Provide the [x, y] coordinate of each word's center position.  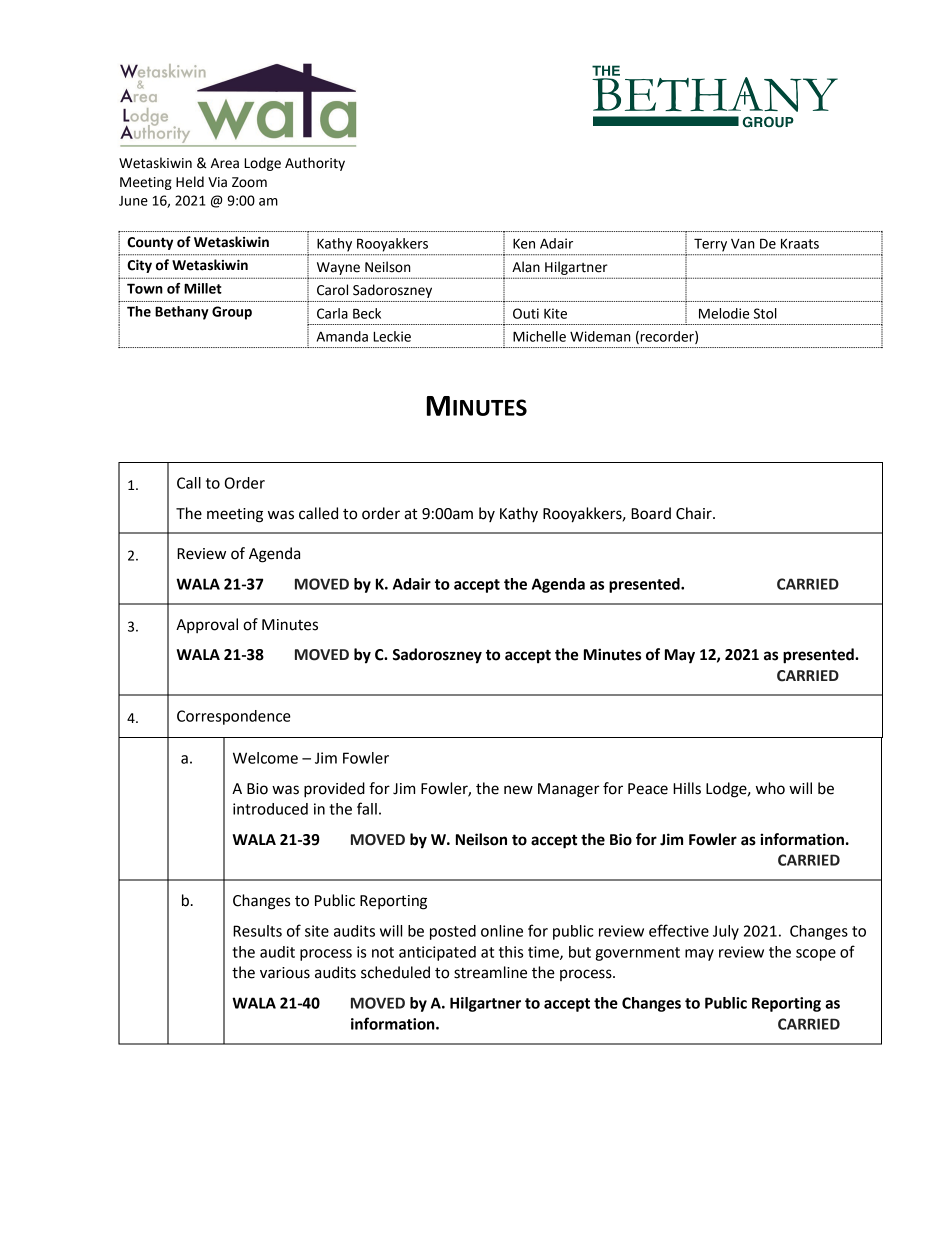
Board [651, 513]
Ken [524, 244]
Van [743, 244]
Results [257, 931]
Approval [207, 625]
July [726, 932]
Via [217, 182]
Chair [695, 513]
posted [453, 932]
